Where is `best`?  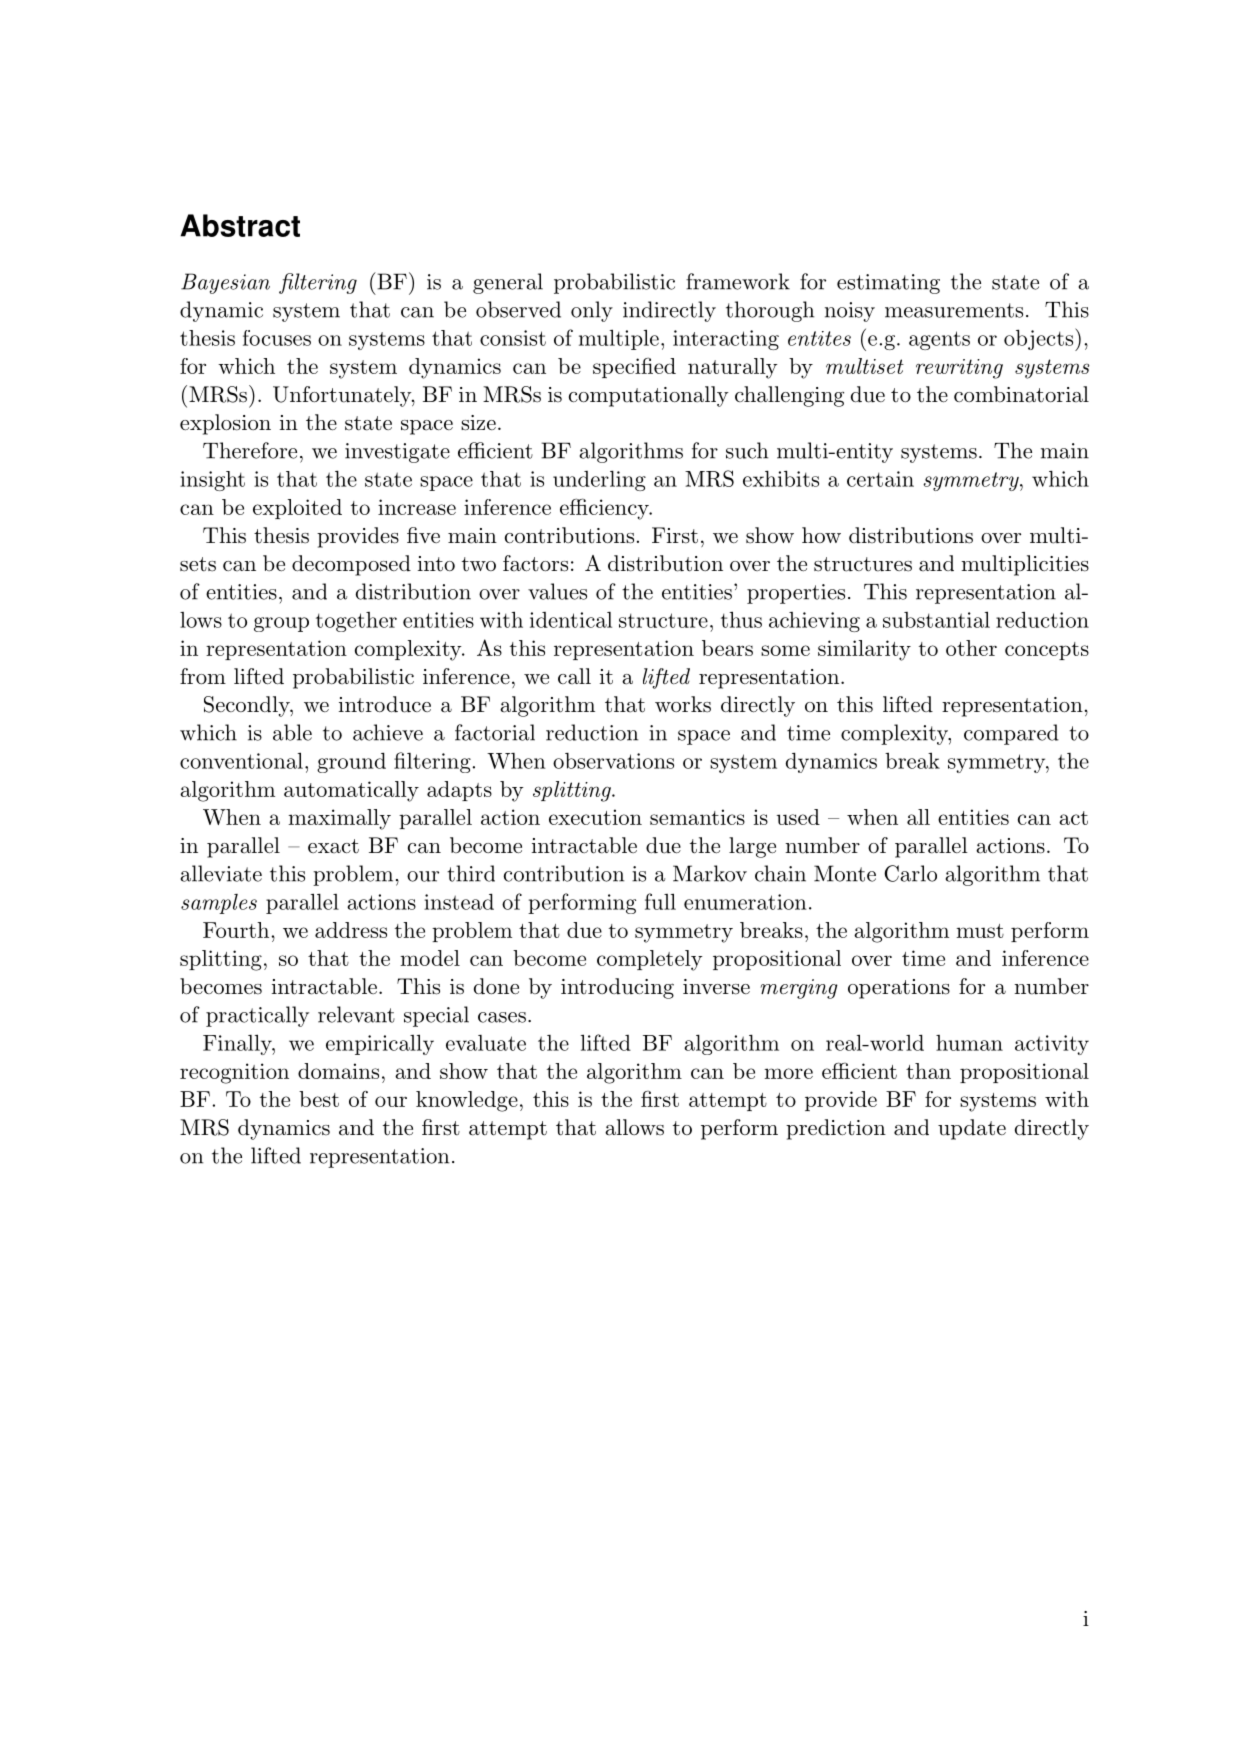
best is located at coordinates (319, 1099).
